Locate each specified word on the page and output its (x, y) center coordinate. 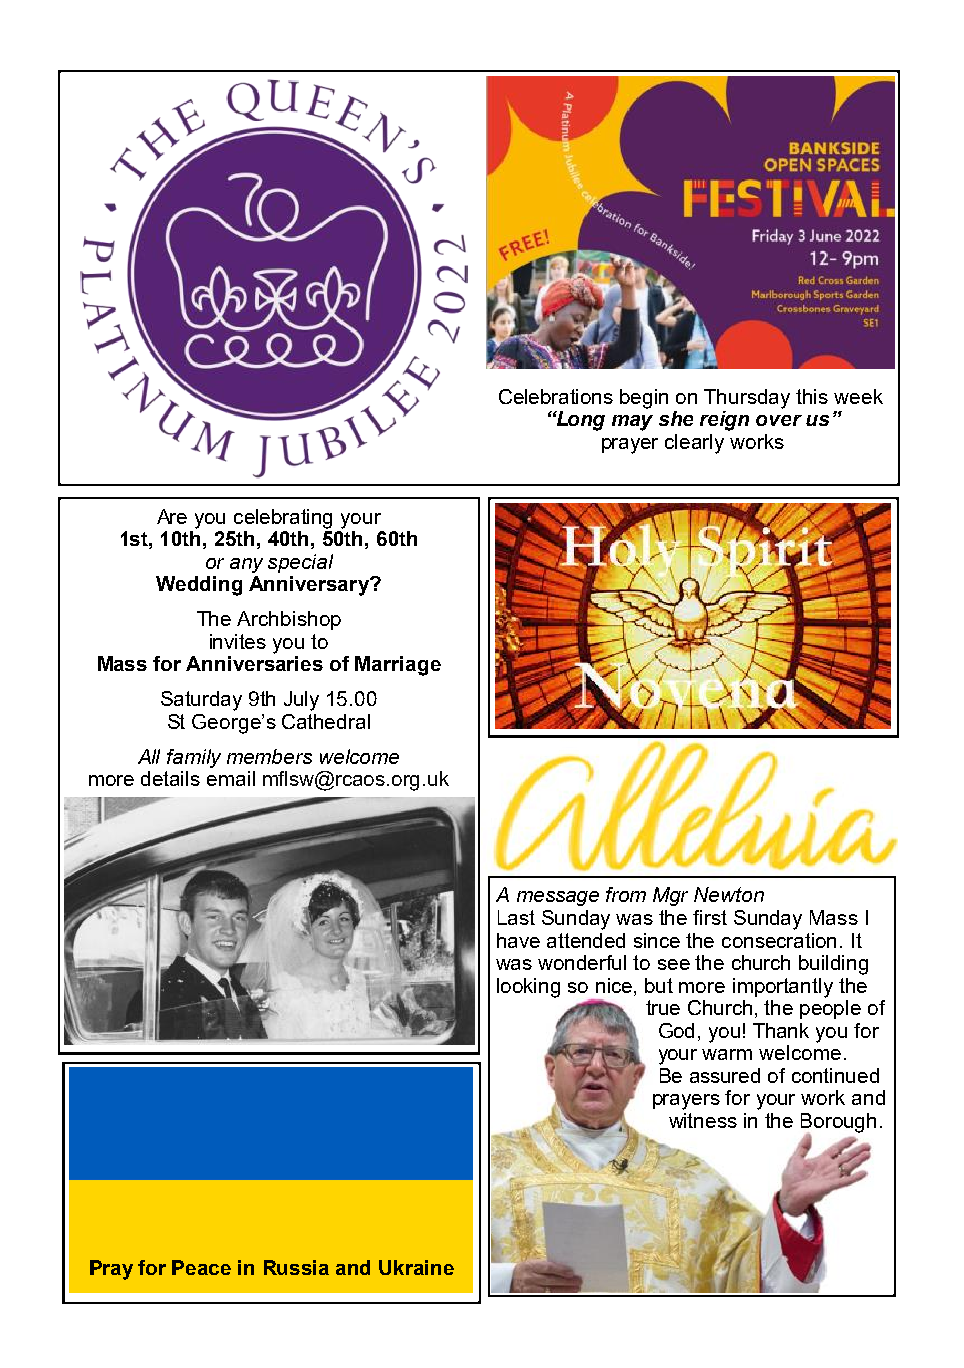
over (779, 420)
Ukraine (416, 1267)
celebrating (283, 519)
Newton (729, 894)
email (231, 778)
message (558, 898)
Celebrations (556, 396)
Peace (201, 1267)
